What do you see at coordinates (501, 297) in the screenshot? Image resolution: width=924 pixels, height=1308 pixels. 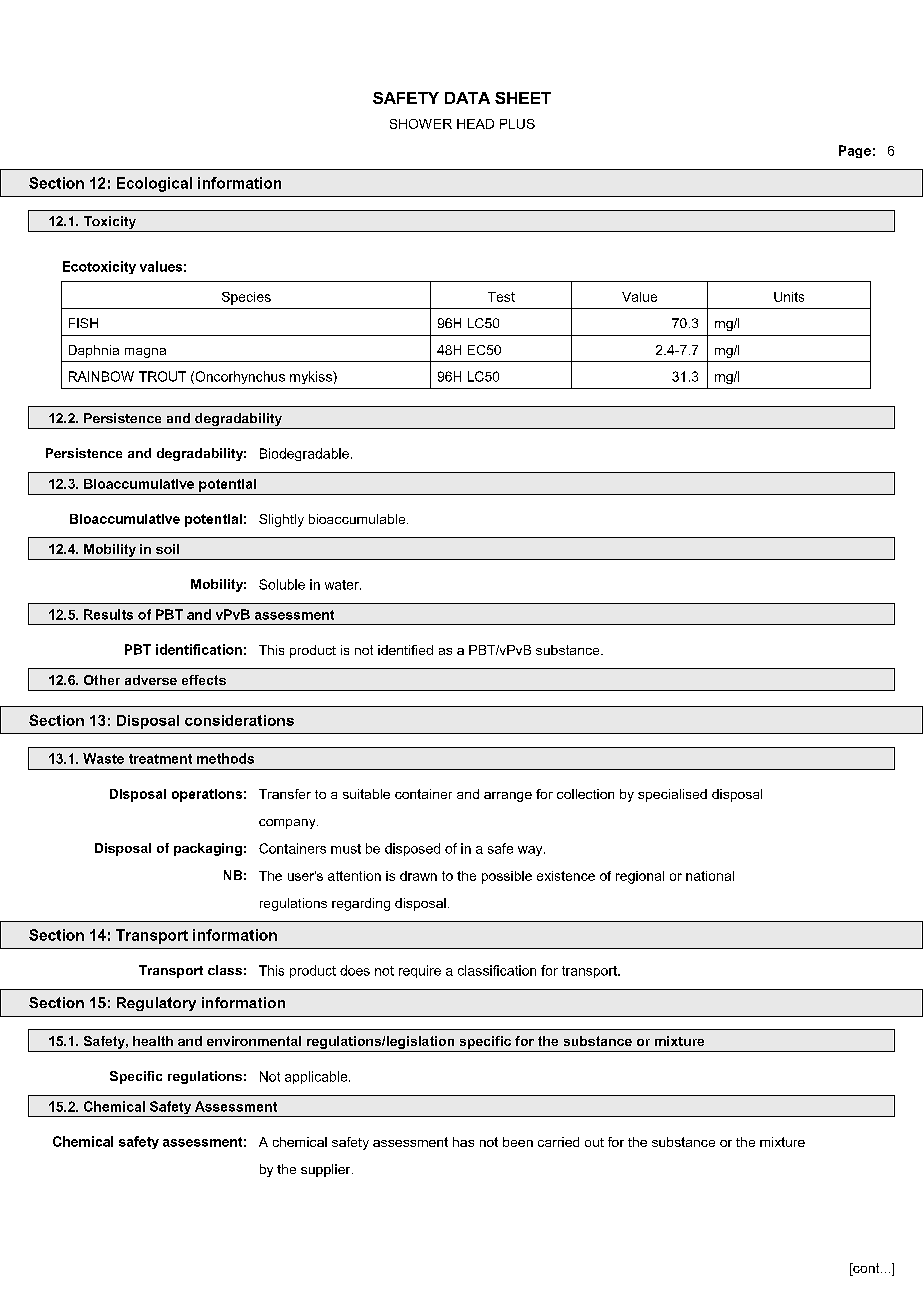 I see `Test` at bounding box center [501, 297].
